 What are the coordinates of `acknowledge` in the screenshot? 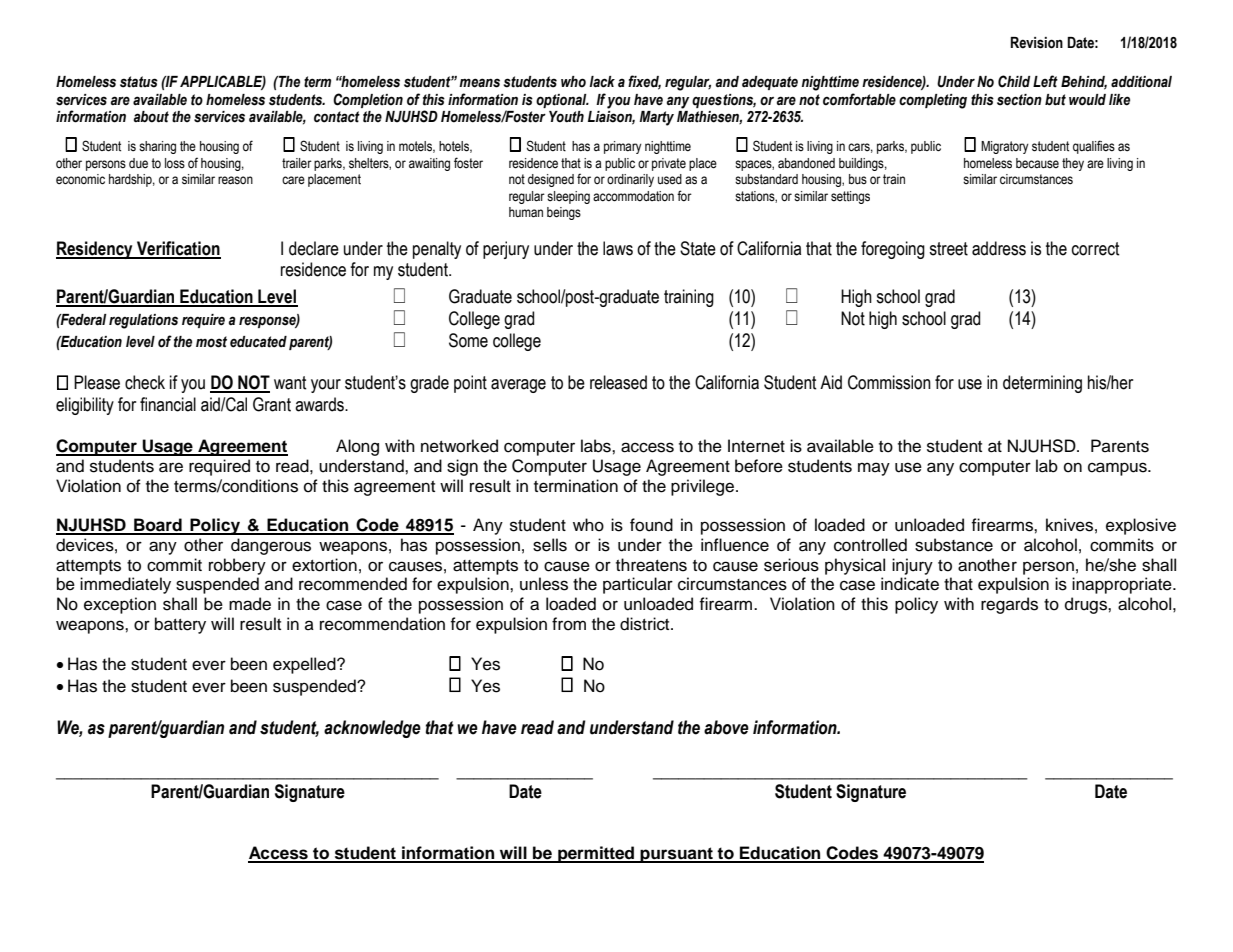 It's located at (372, 729).
